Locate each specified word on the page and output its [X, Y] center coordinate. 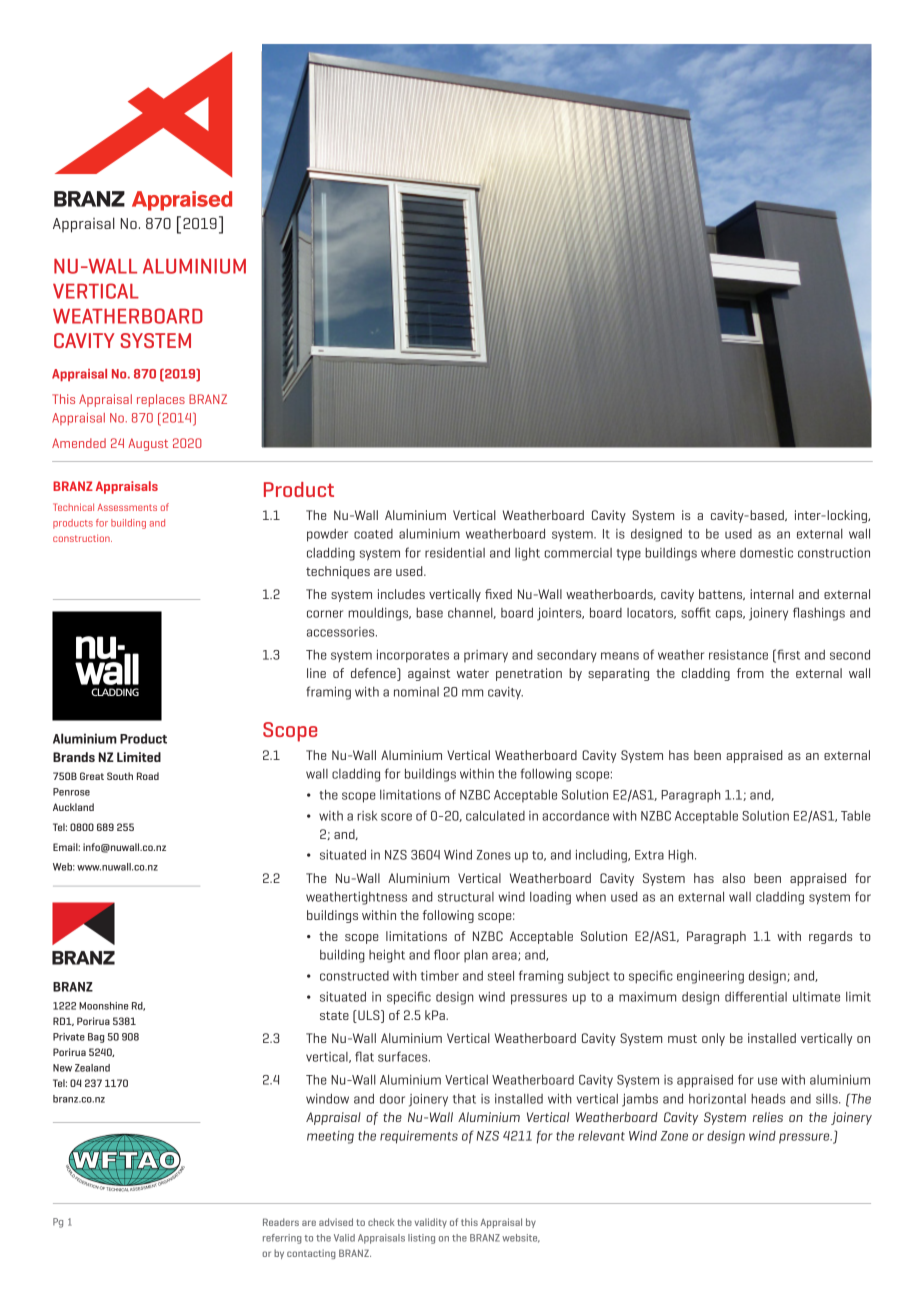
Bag [96, 1038]
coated [373, 534]
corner [325, 614]
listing [421, 1239]
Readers [281, 1222]
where [718, 552]
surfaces [404, 1056]
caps [730, 615]
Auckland [73, 807]
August [148, 444]
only [713, 1039]
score [396, 817]
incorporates [413, 656]
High [682, 856]
